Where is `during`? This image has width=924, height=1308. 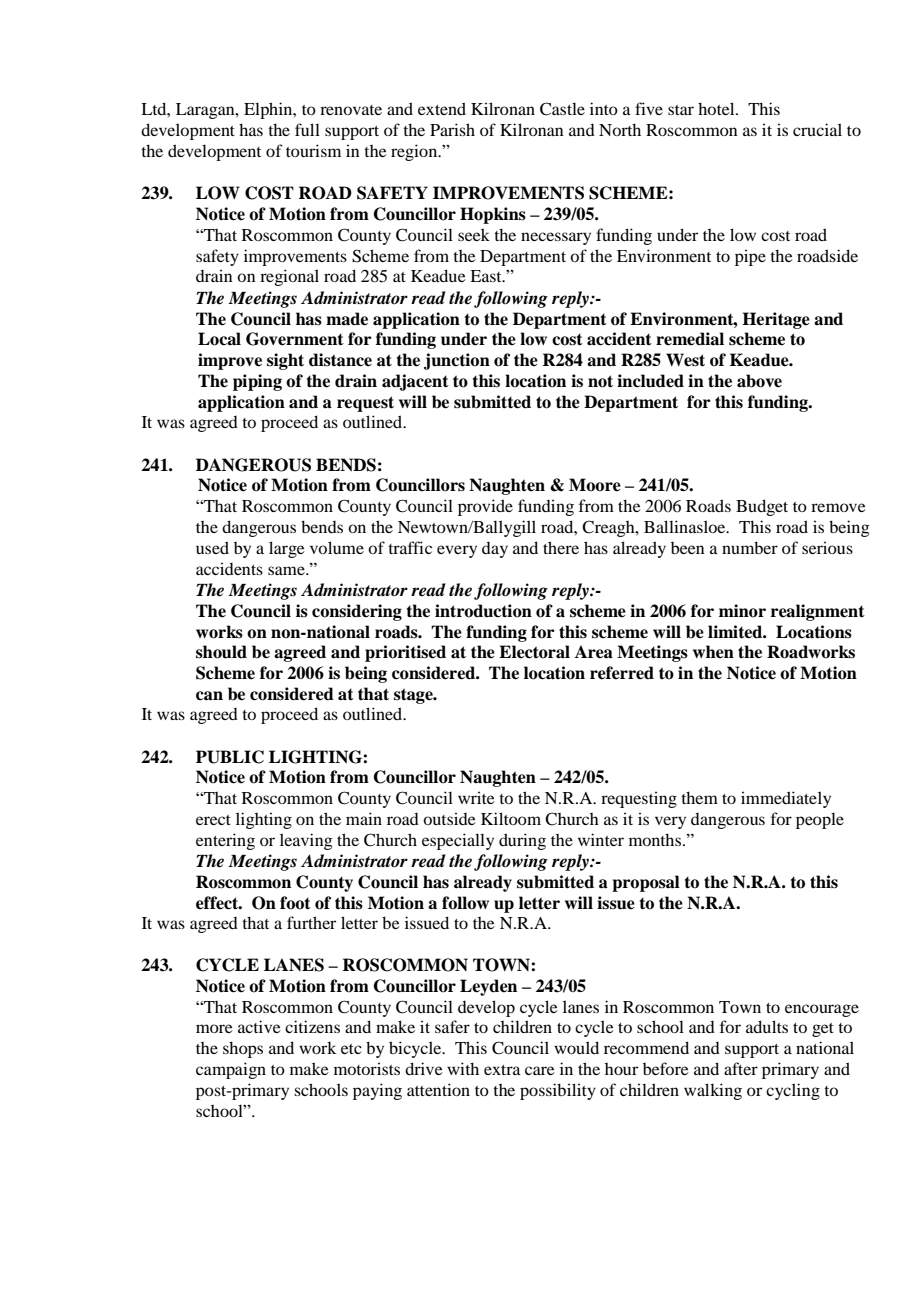 during is located at coordinates (522, 841).
